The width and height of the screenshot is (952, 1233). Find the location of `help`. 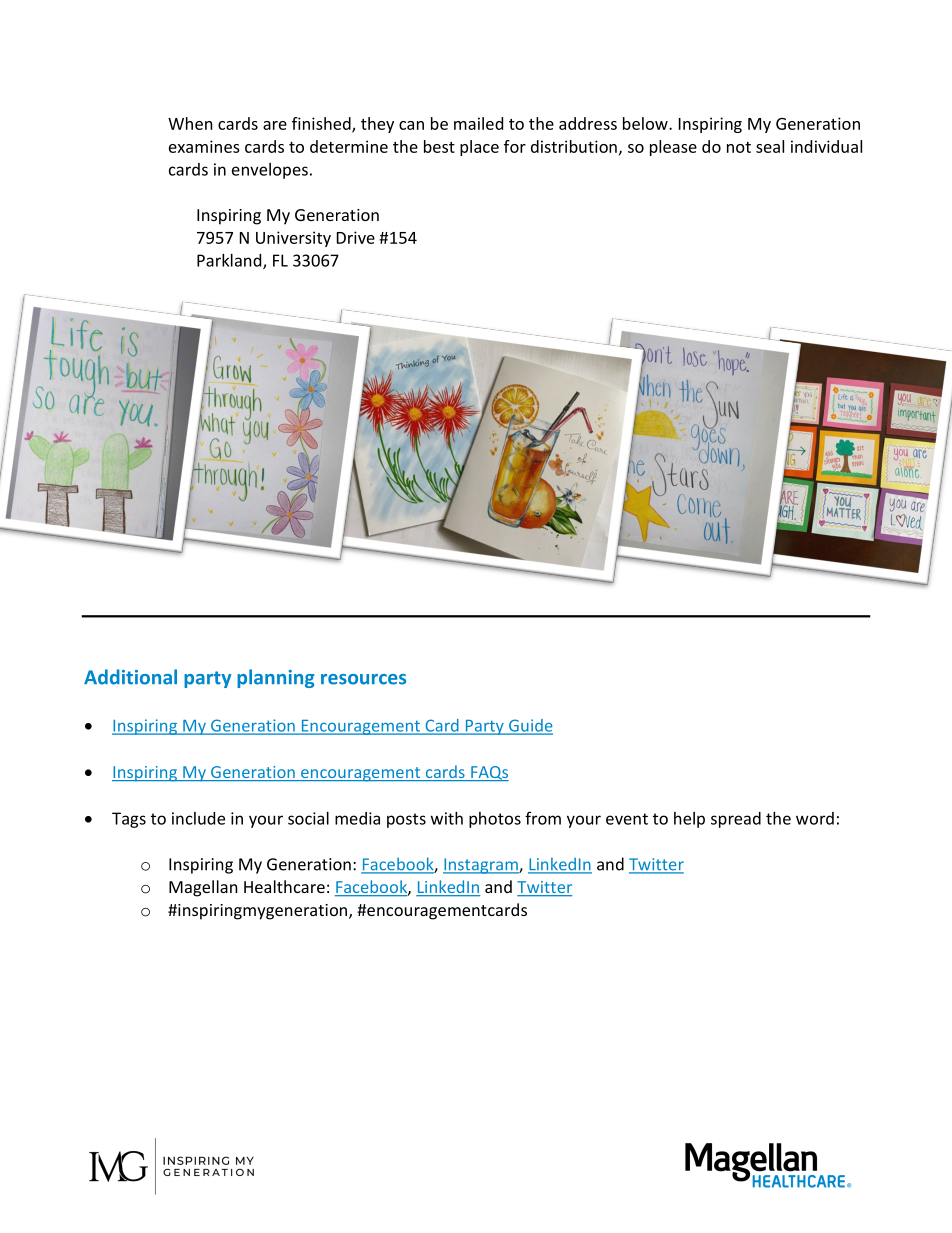

help is located at coordinates (689, 820).
